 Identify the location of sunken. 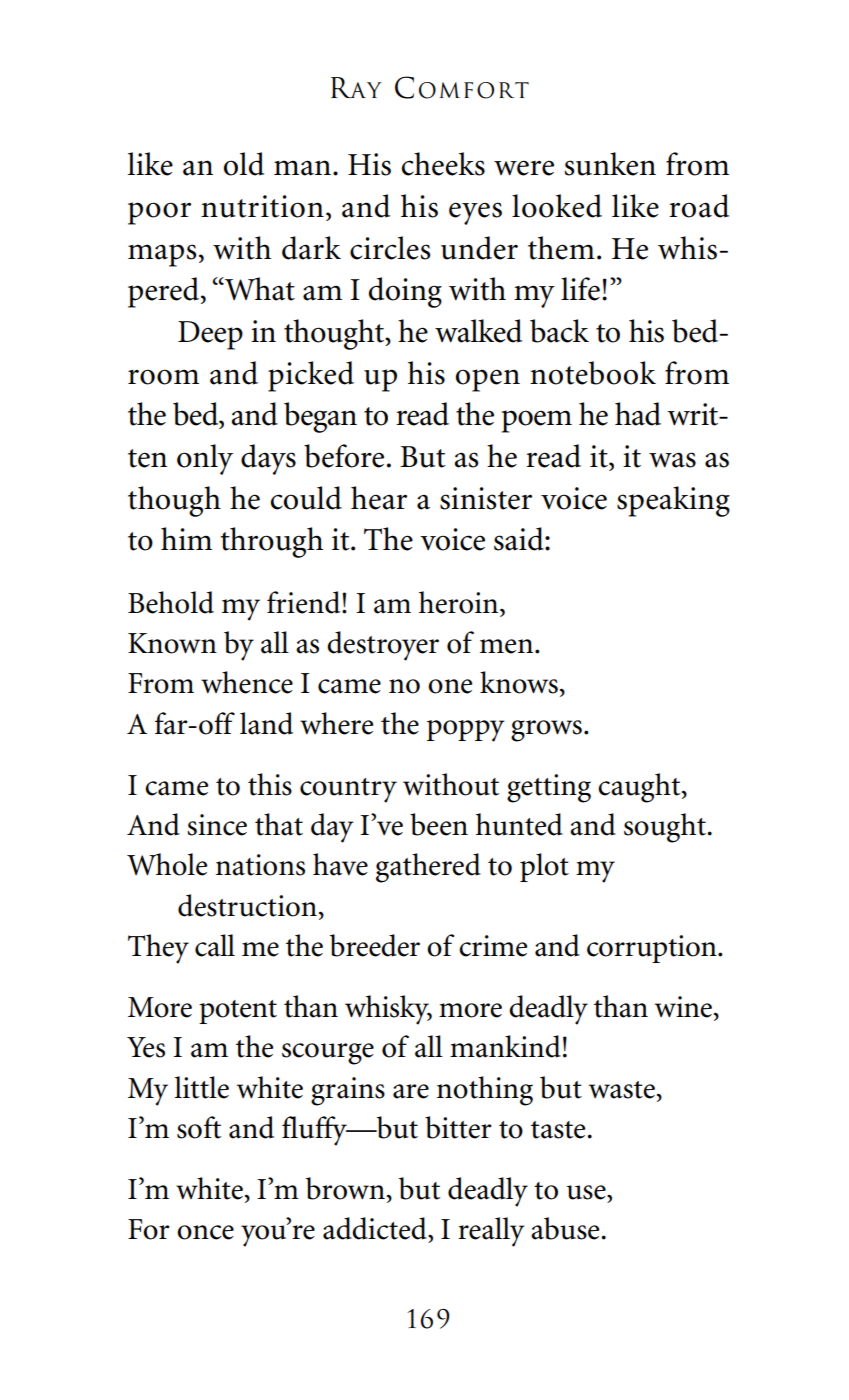
(610, 164).
